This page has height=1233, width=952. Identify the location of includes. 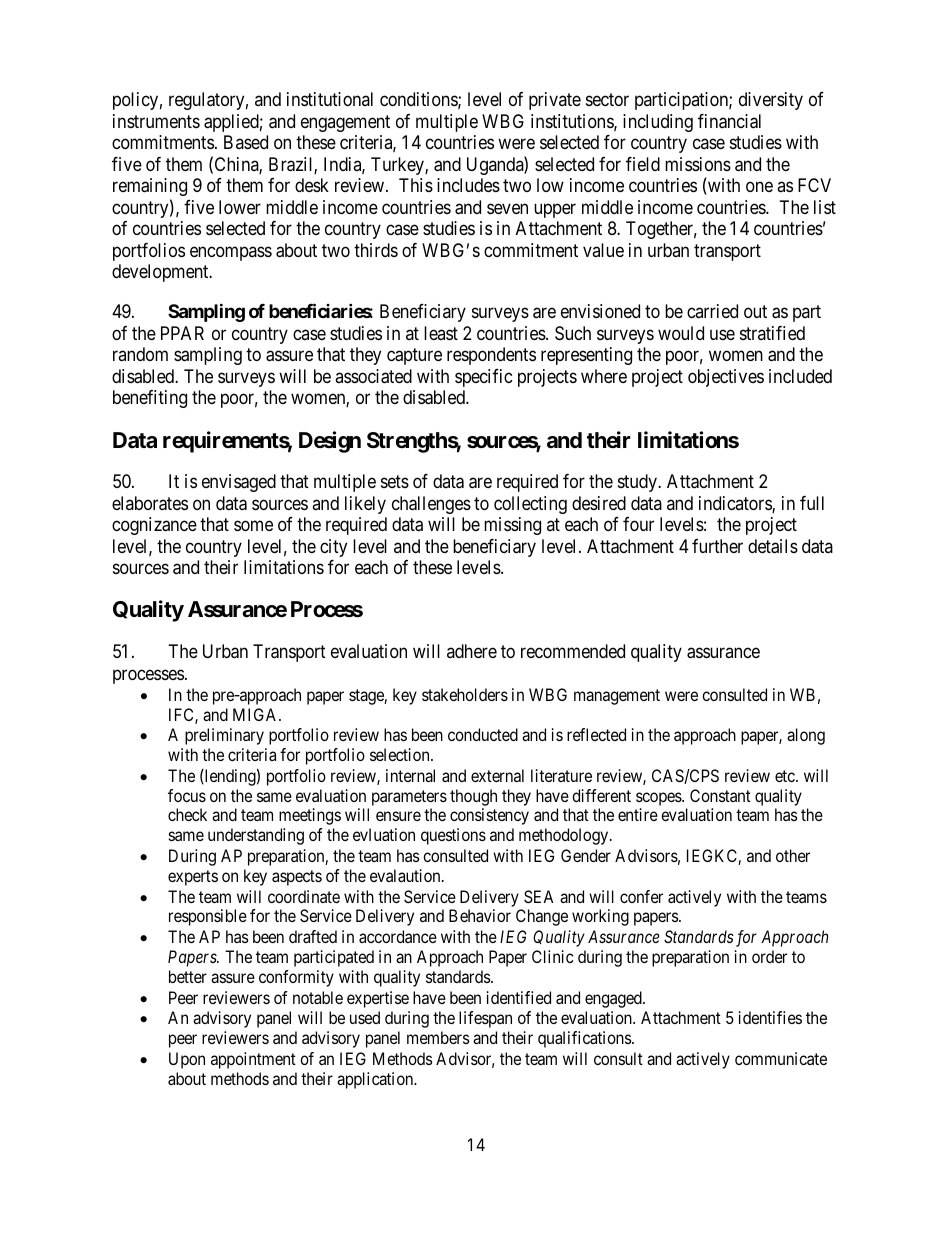
(468, 185).
